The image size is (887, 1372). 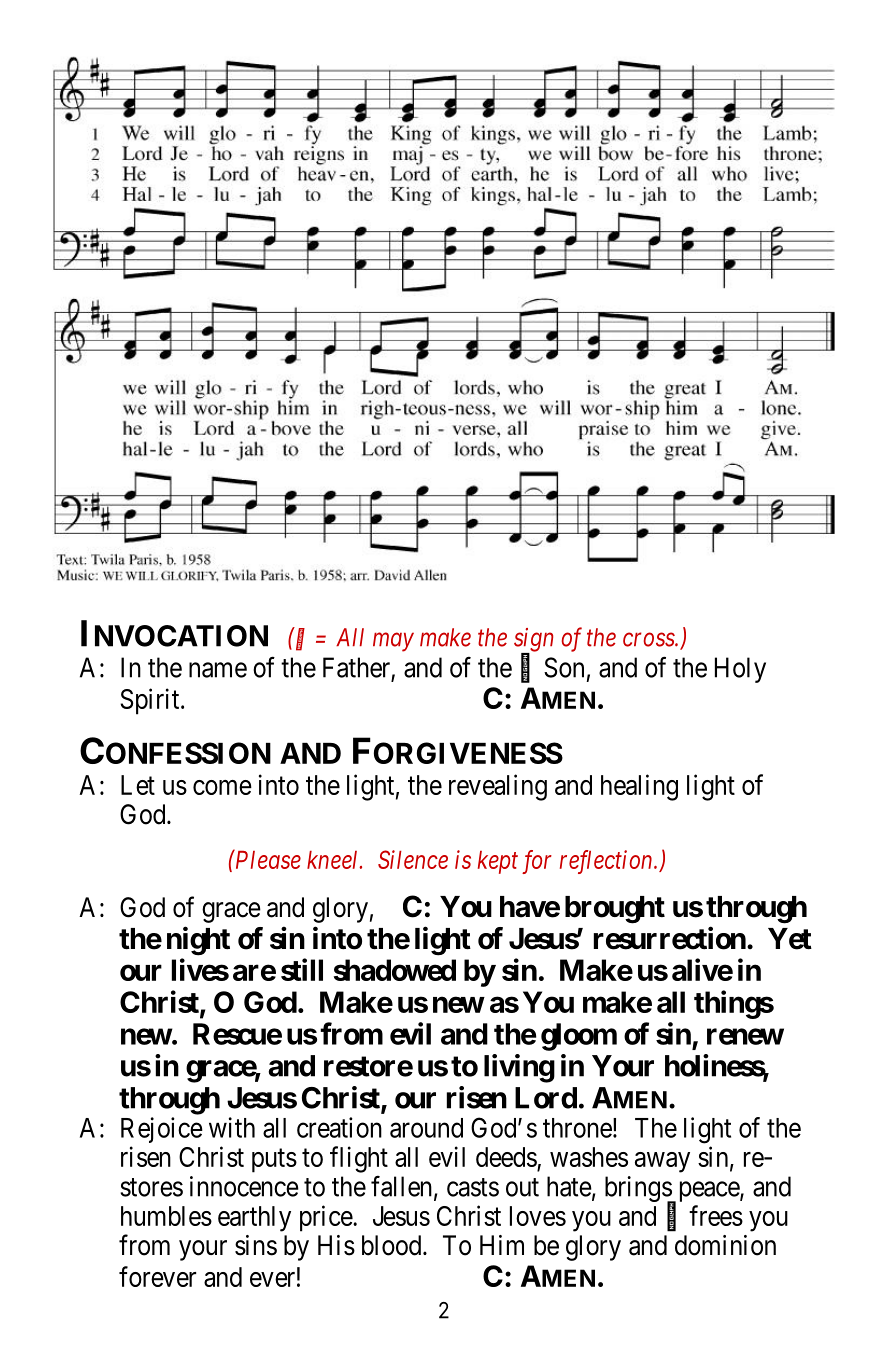 What do you see at coordinates (498, 862) in the screenshot?
I see `kept` at bounding box center [498, 862].
